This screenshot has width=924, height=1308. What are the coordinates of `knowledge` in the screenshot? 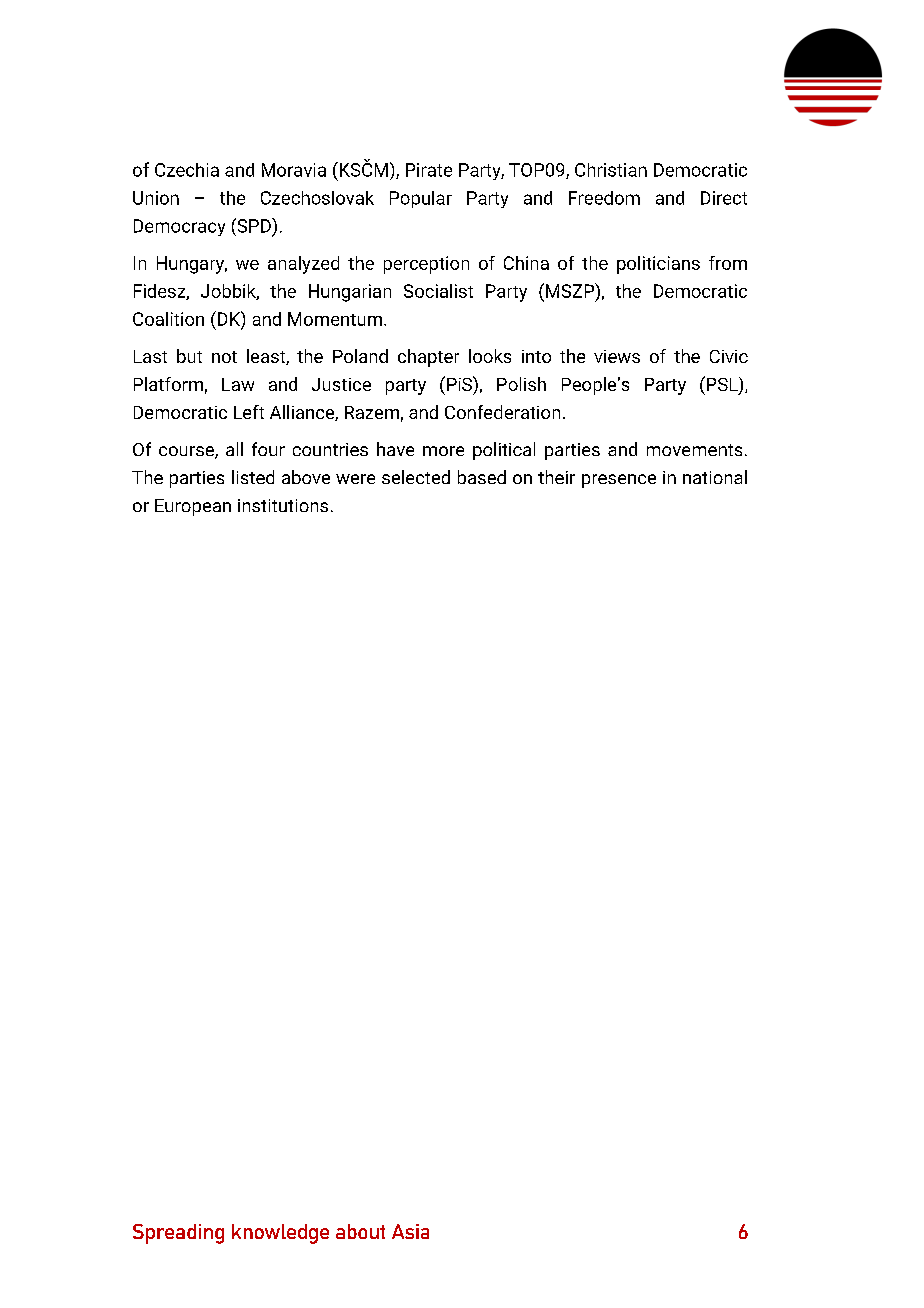 It's located at (280, 1234).
